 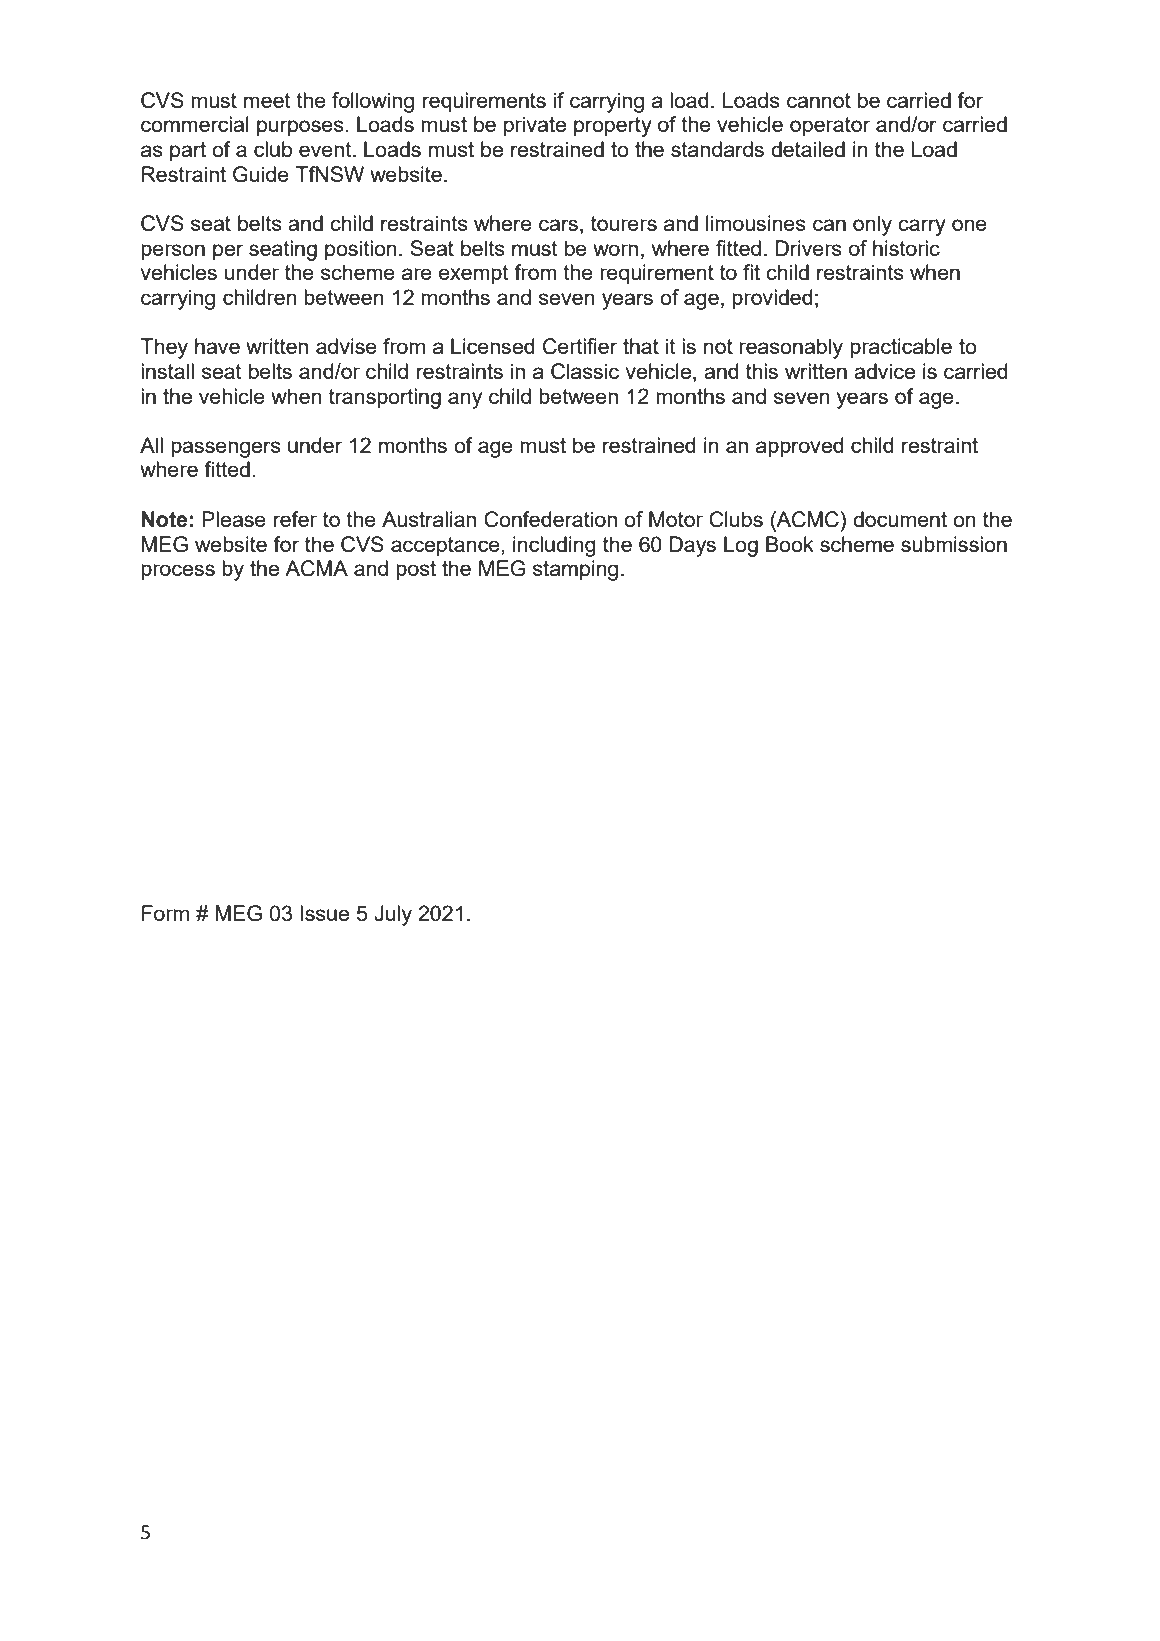 I want to click on purposes, so click(x=300, y=128).
